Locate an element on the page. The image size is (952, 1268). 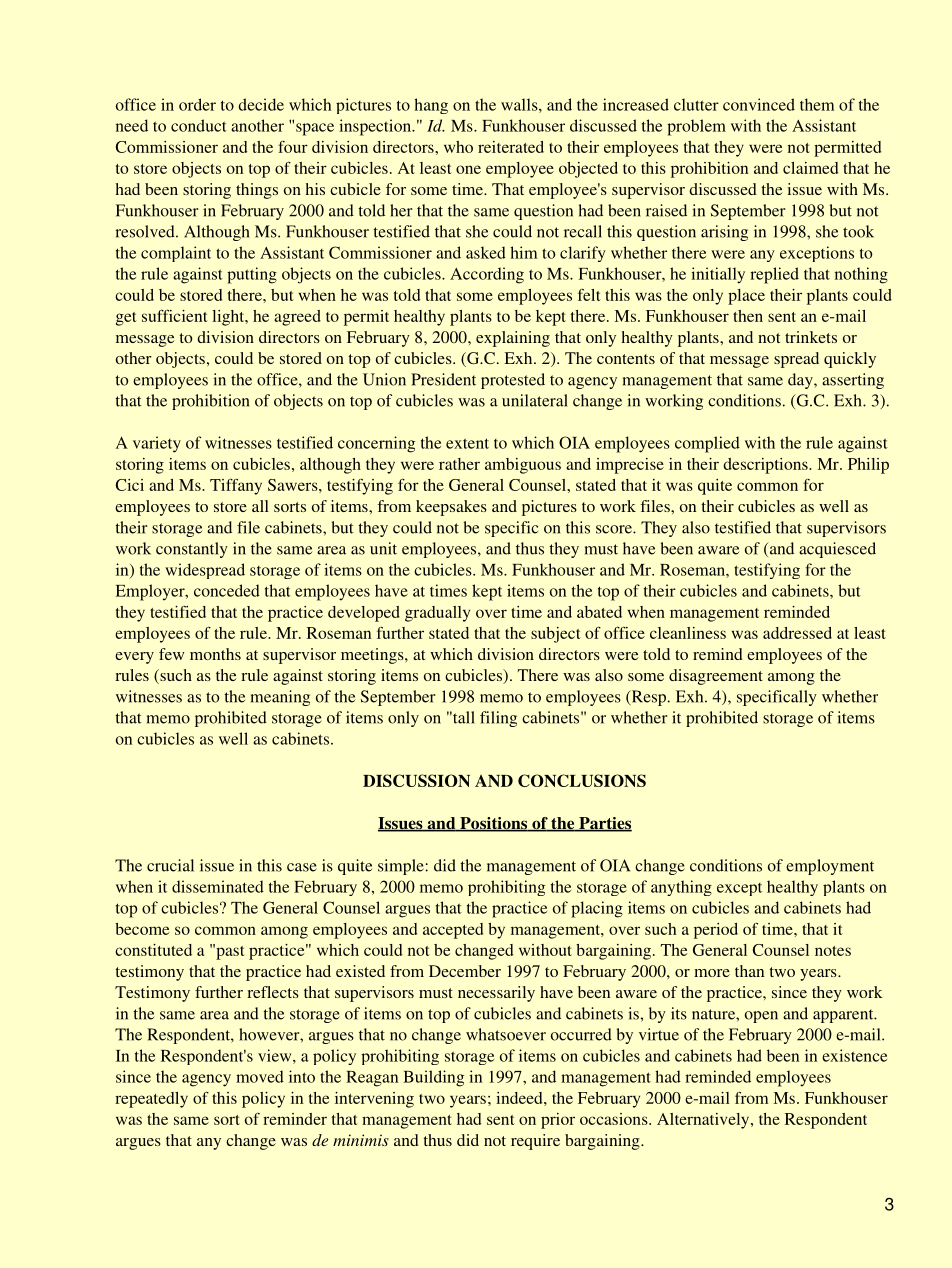
constantly is located at coordinates (192, 550).
